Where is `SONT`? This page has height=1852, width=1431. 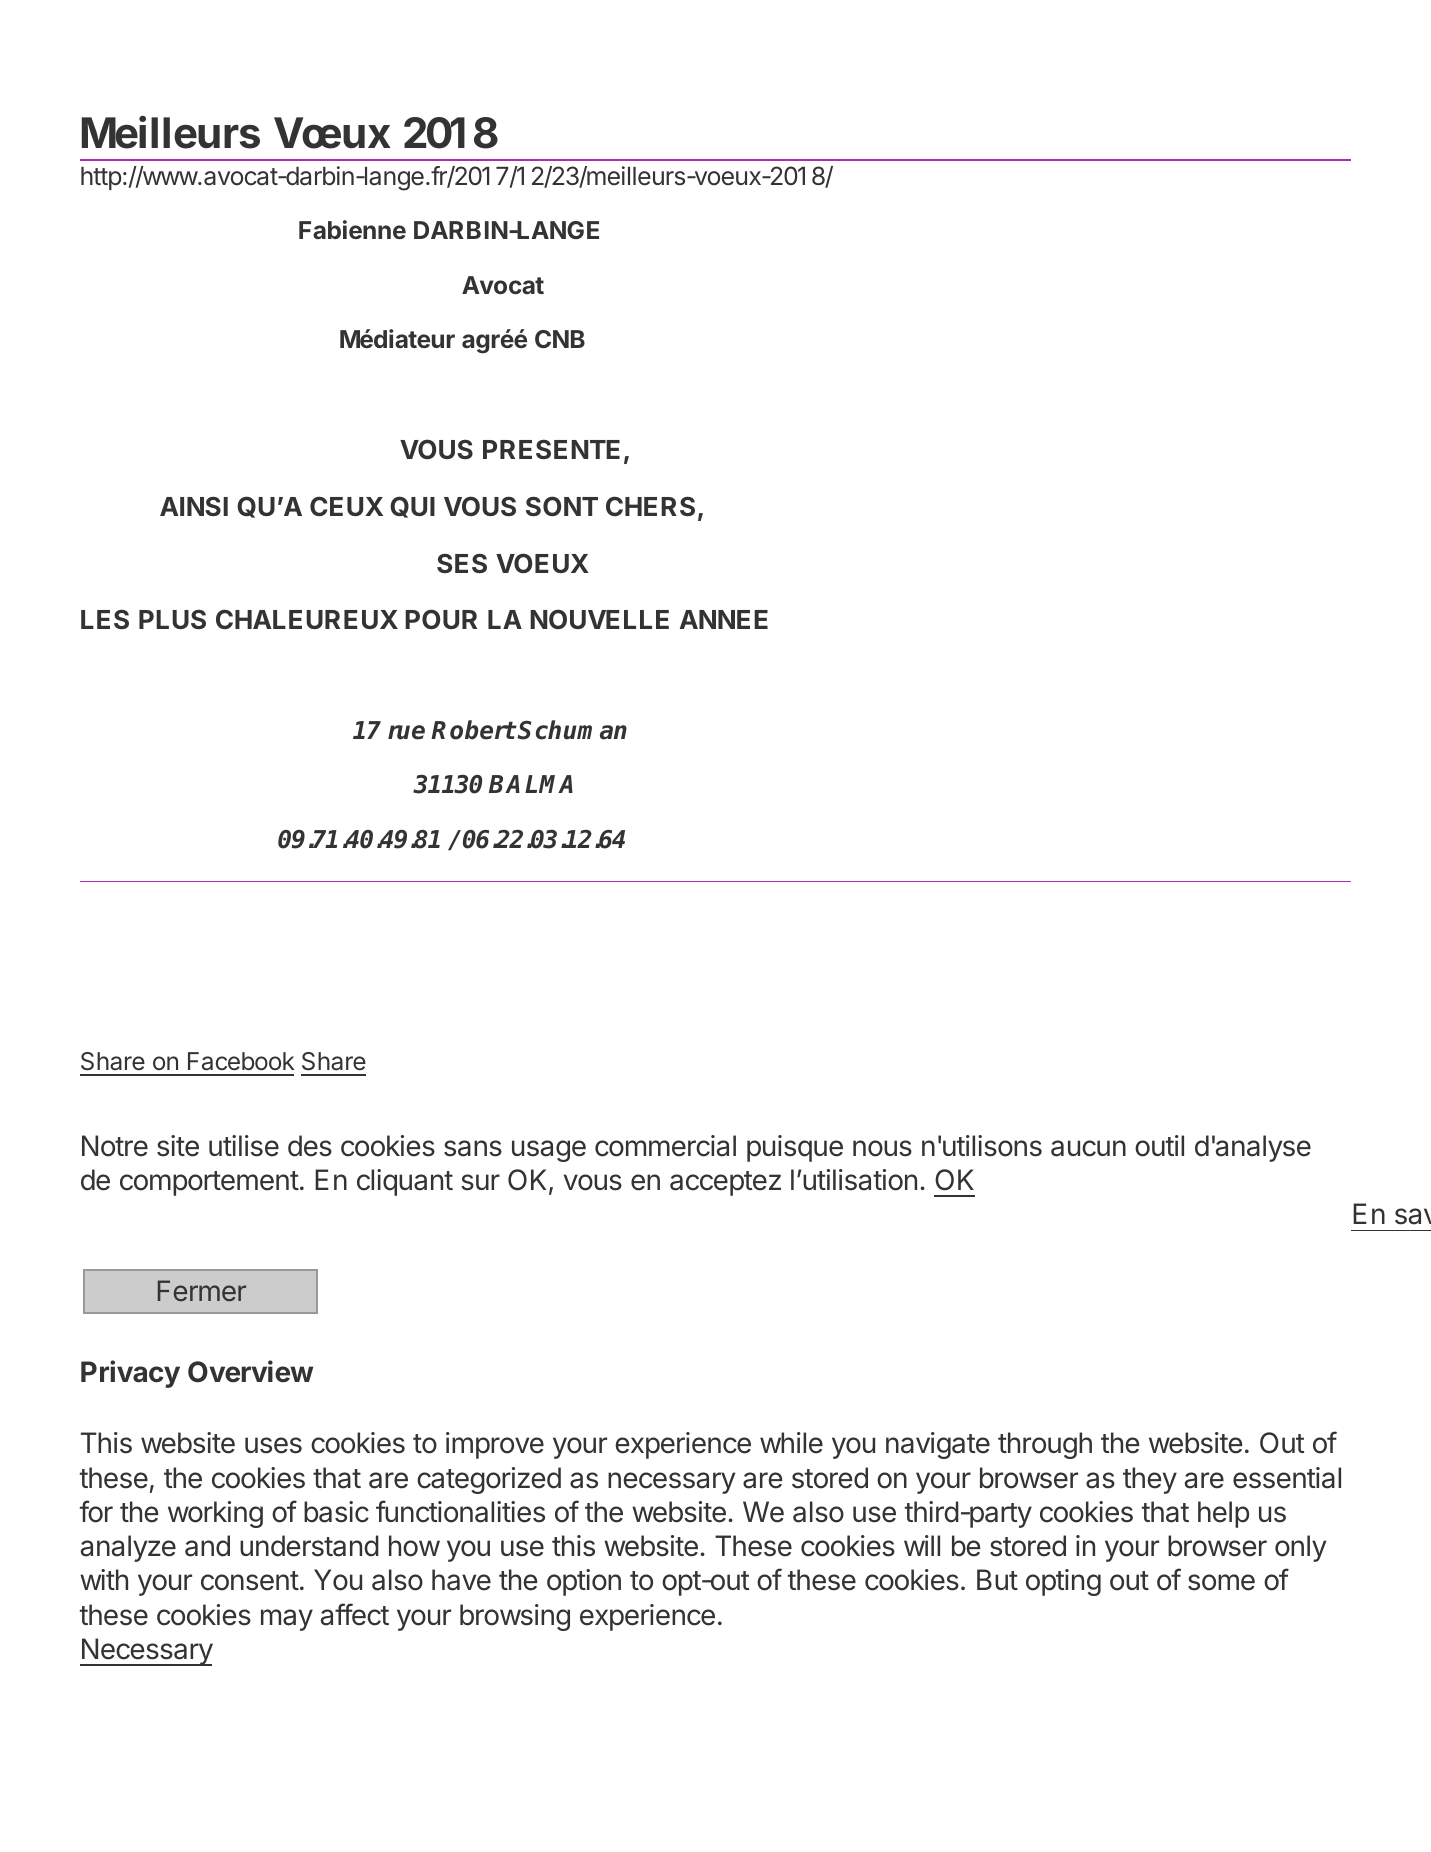
SONT is located at coordinates (562, 506).
